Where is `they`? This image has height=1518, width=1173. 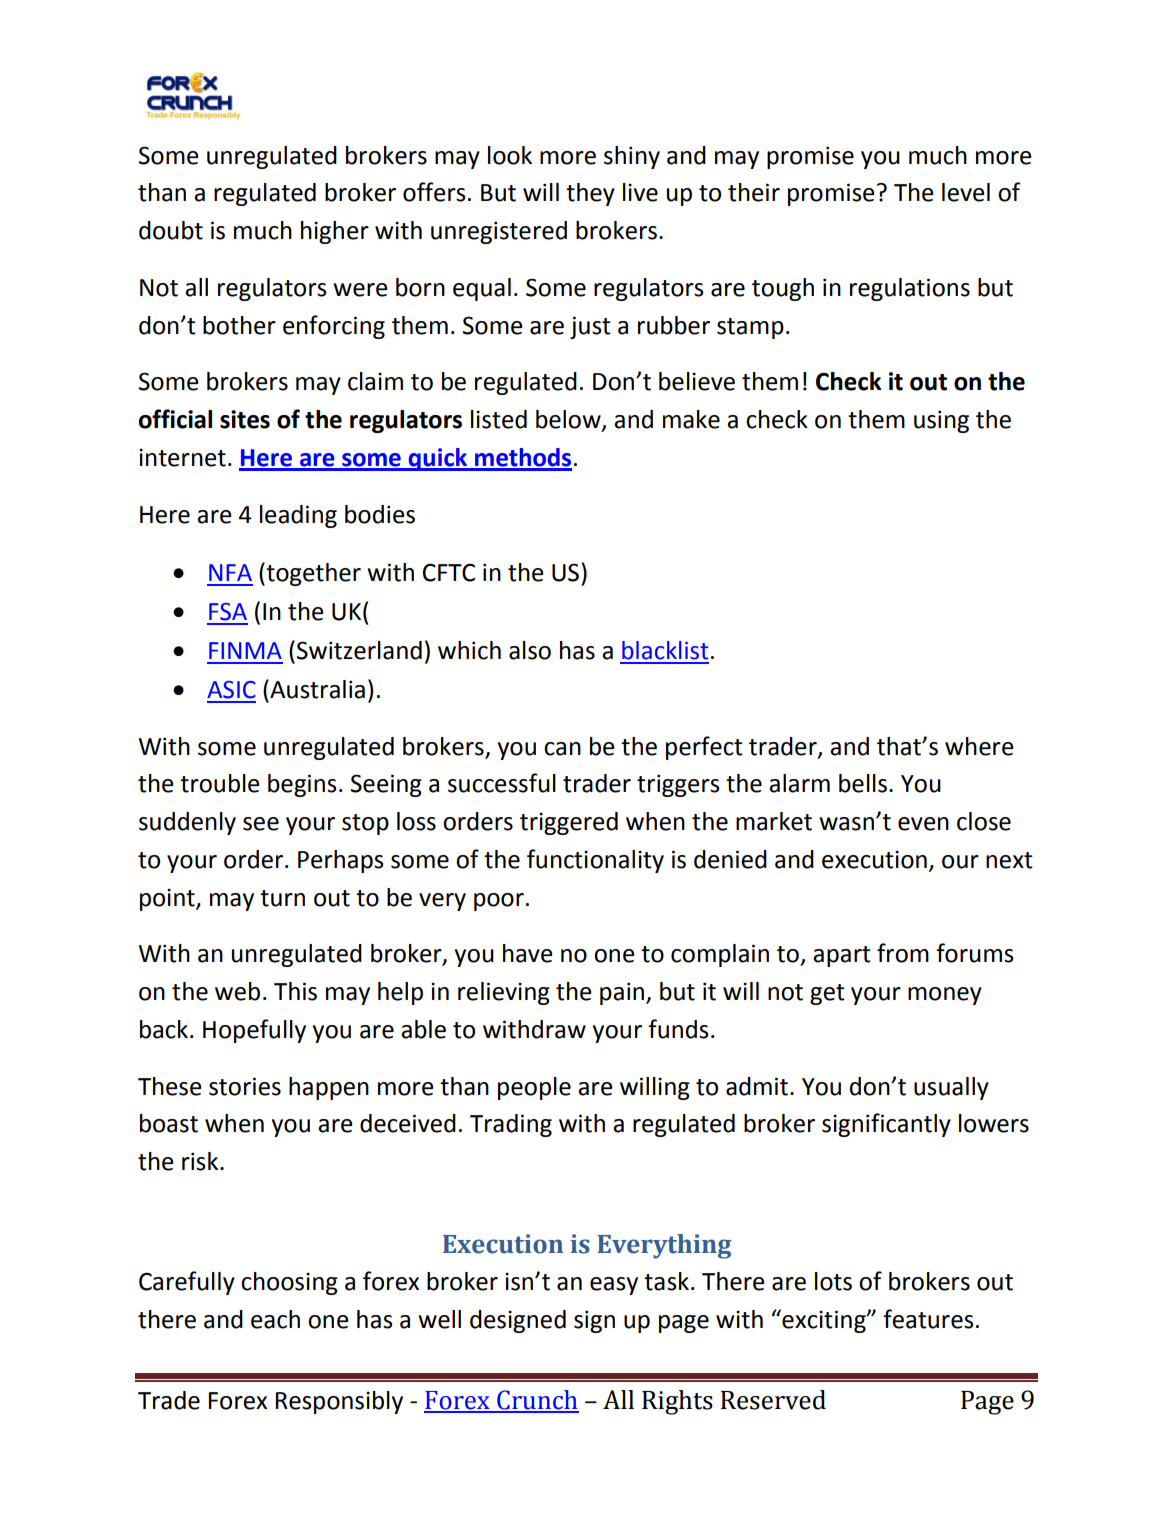 they is located at coordinates (590, 194).
